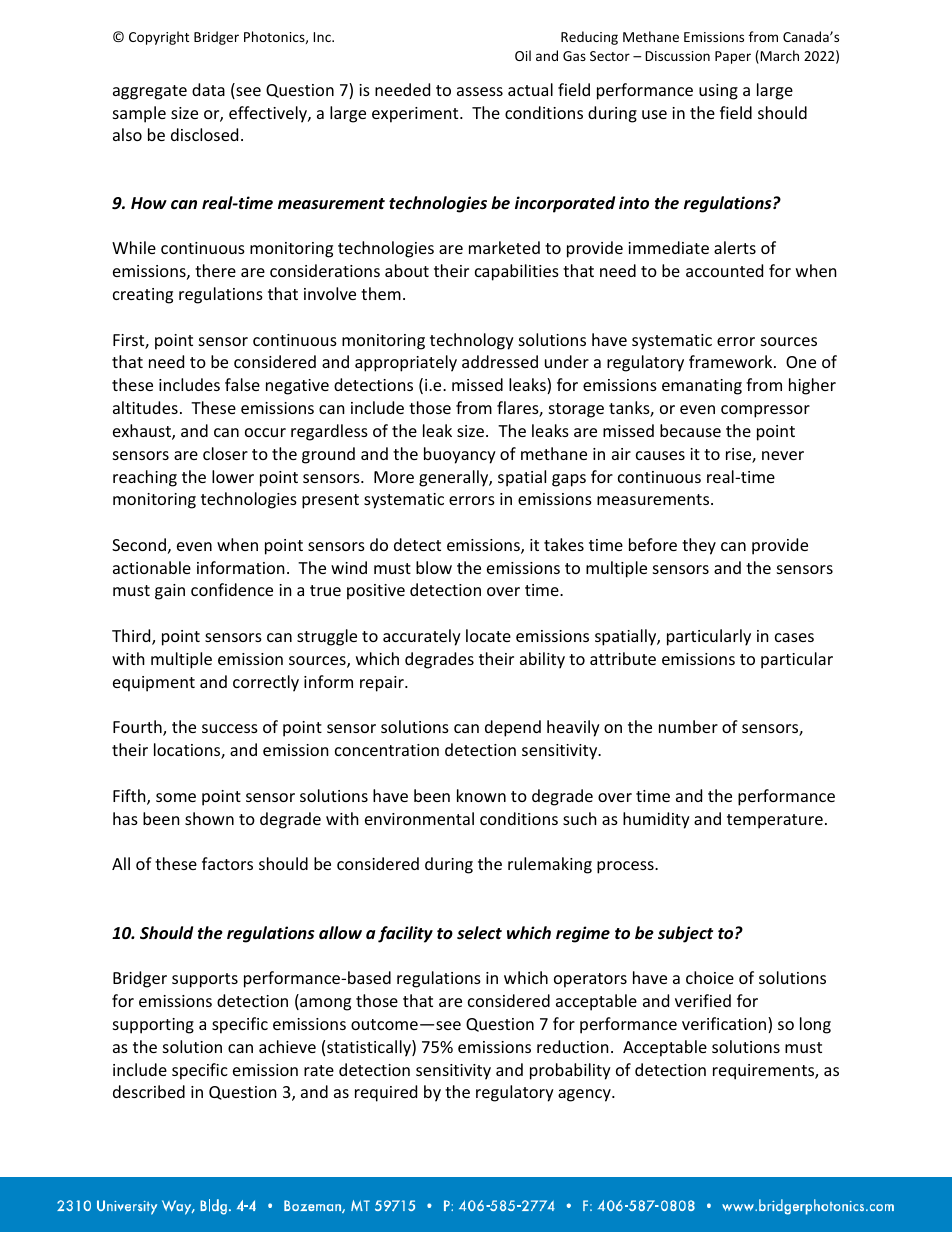  Describe the element at coordinates (232, 589) in the screenshot. I see `confidence` at that location.
